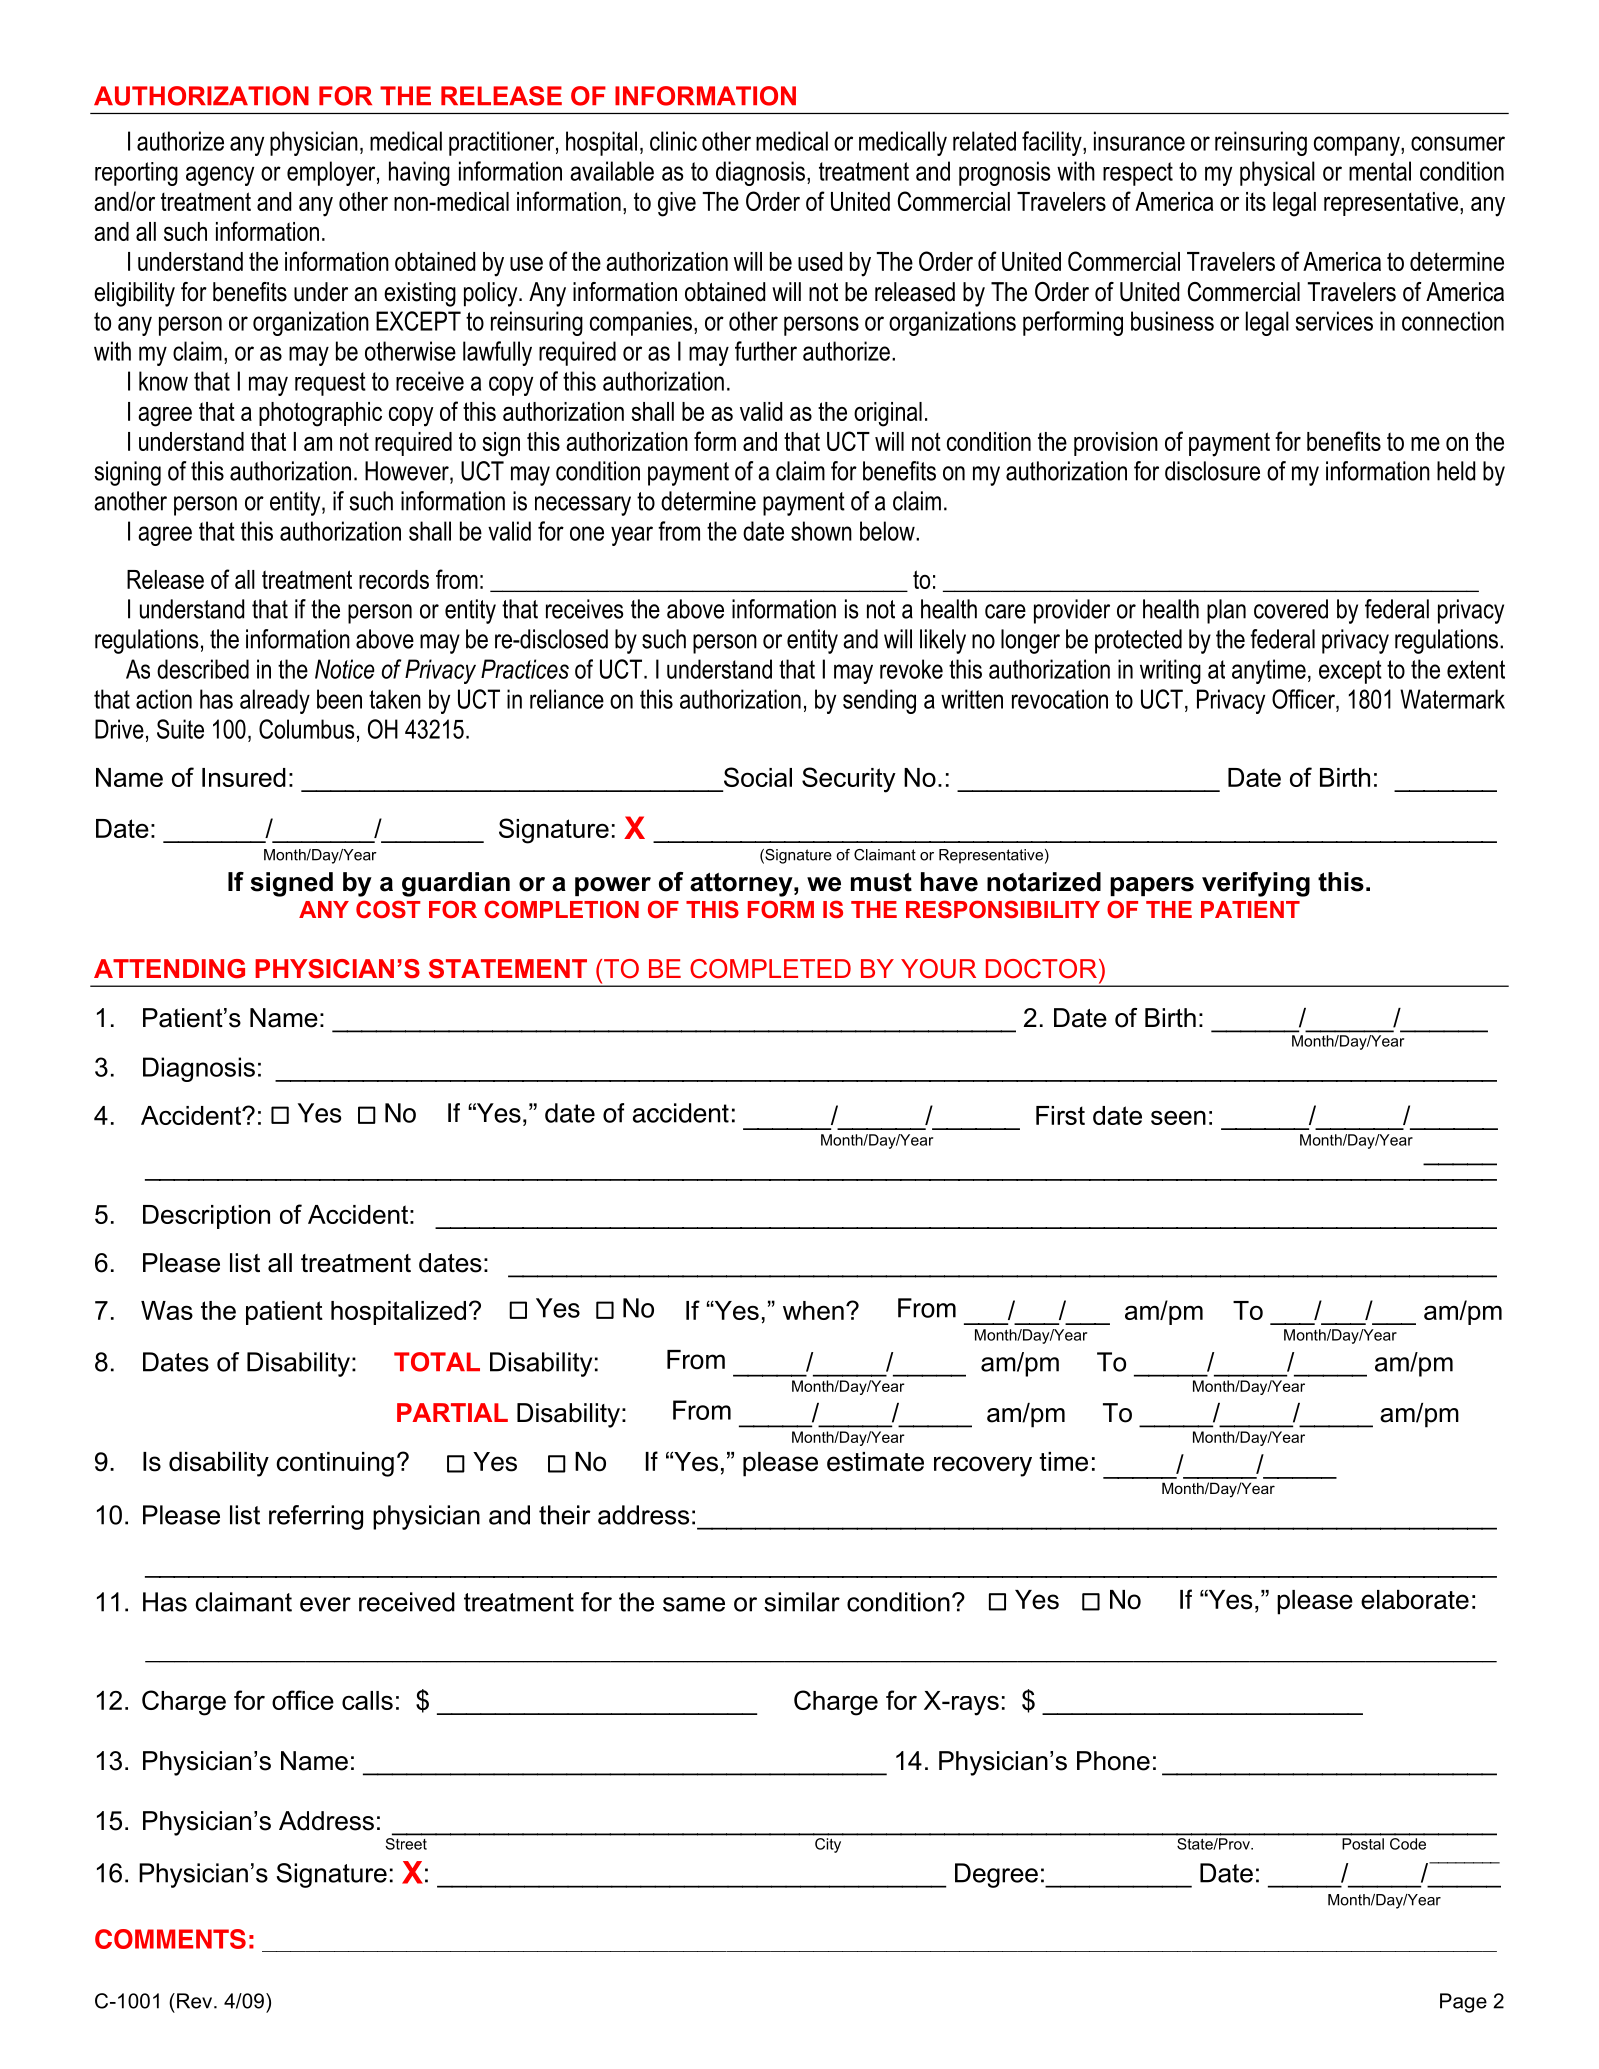  I want to click on COMMENTS, so click(170, 1939).
